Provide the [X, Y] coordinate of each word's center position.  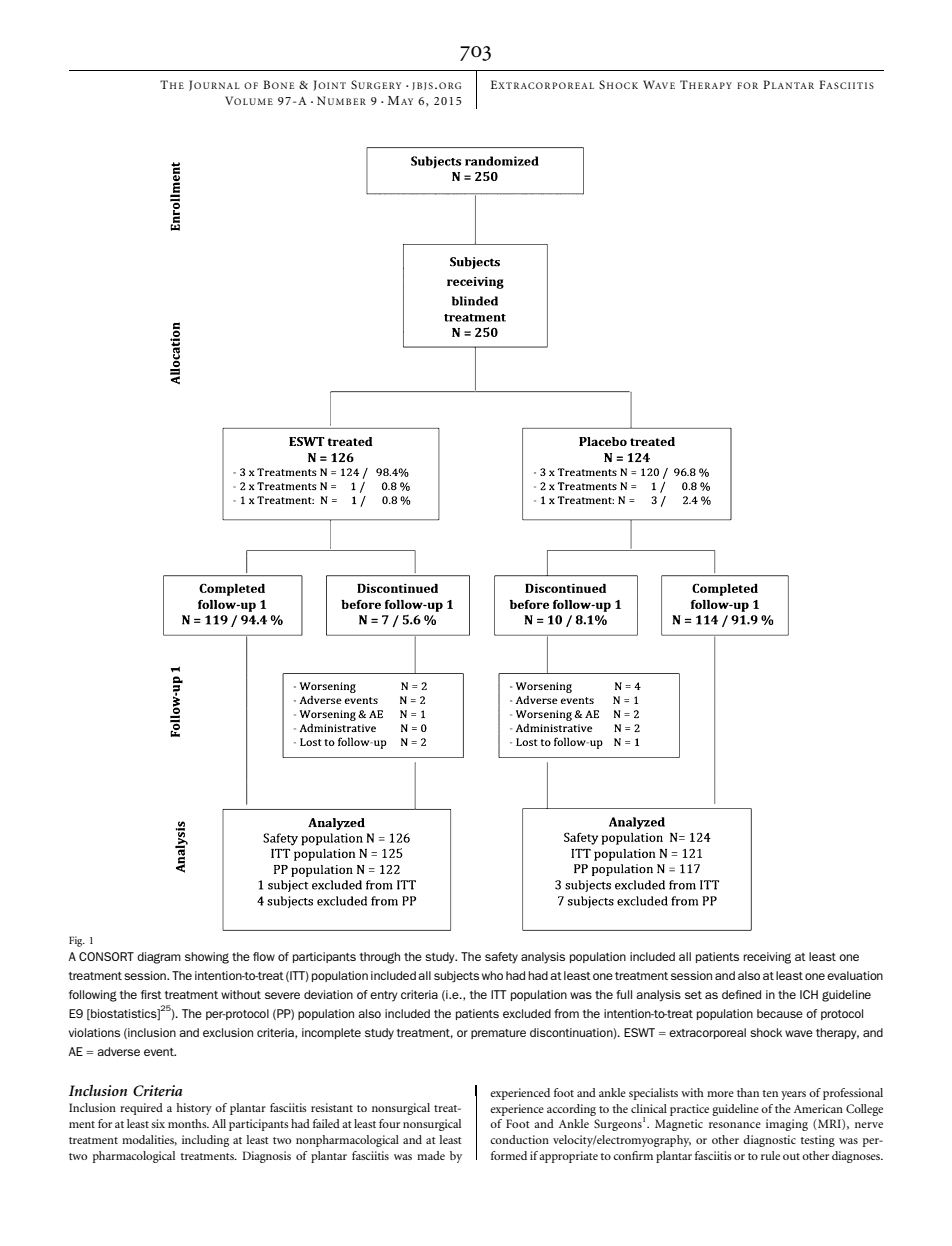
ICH [809, 994]
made [431, 1155]
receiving [767, 958]
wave [799, 1033]
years [793, 1095]
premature [498, 1034]
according [571, 1110]
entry [383, 996]
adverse [118, 1051]
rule [770, 1155]
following [93, 996]
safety [501, 958]
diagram [159, 958]
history [194, 1109]
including [205, 1141]
